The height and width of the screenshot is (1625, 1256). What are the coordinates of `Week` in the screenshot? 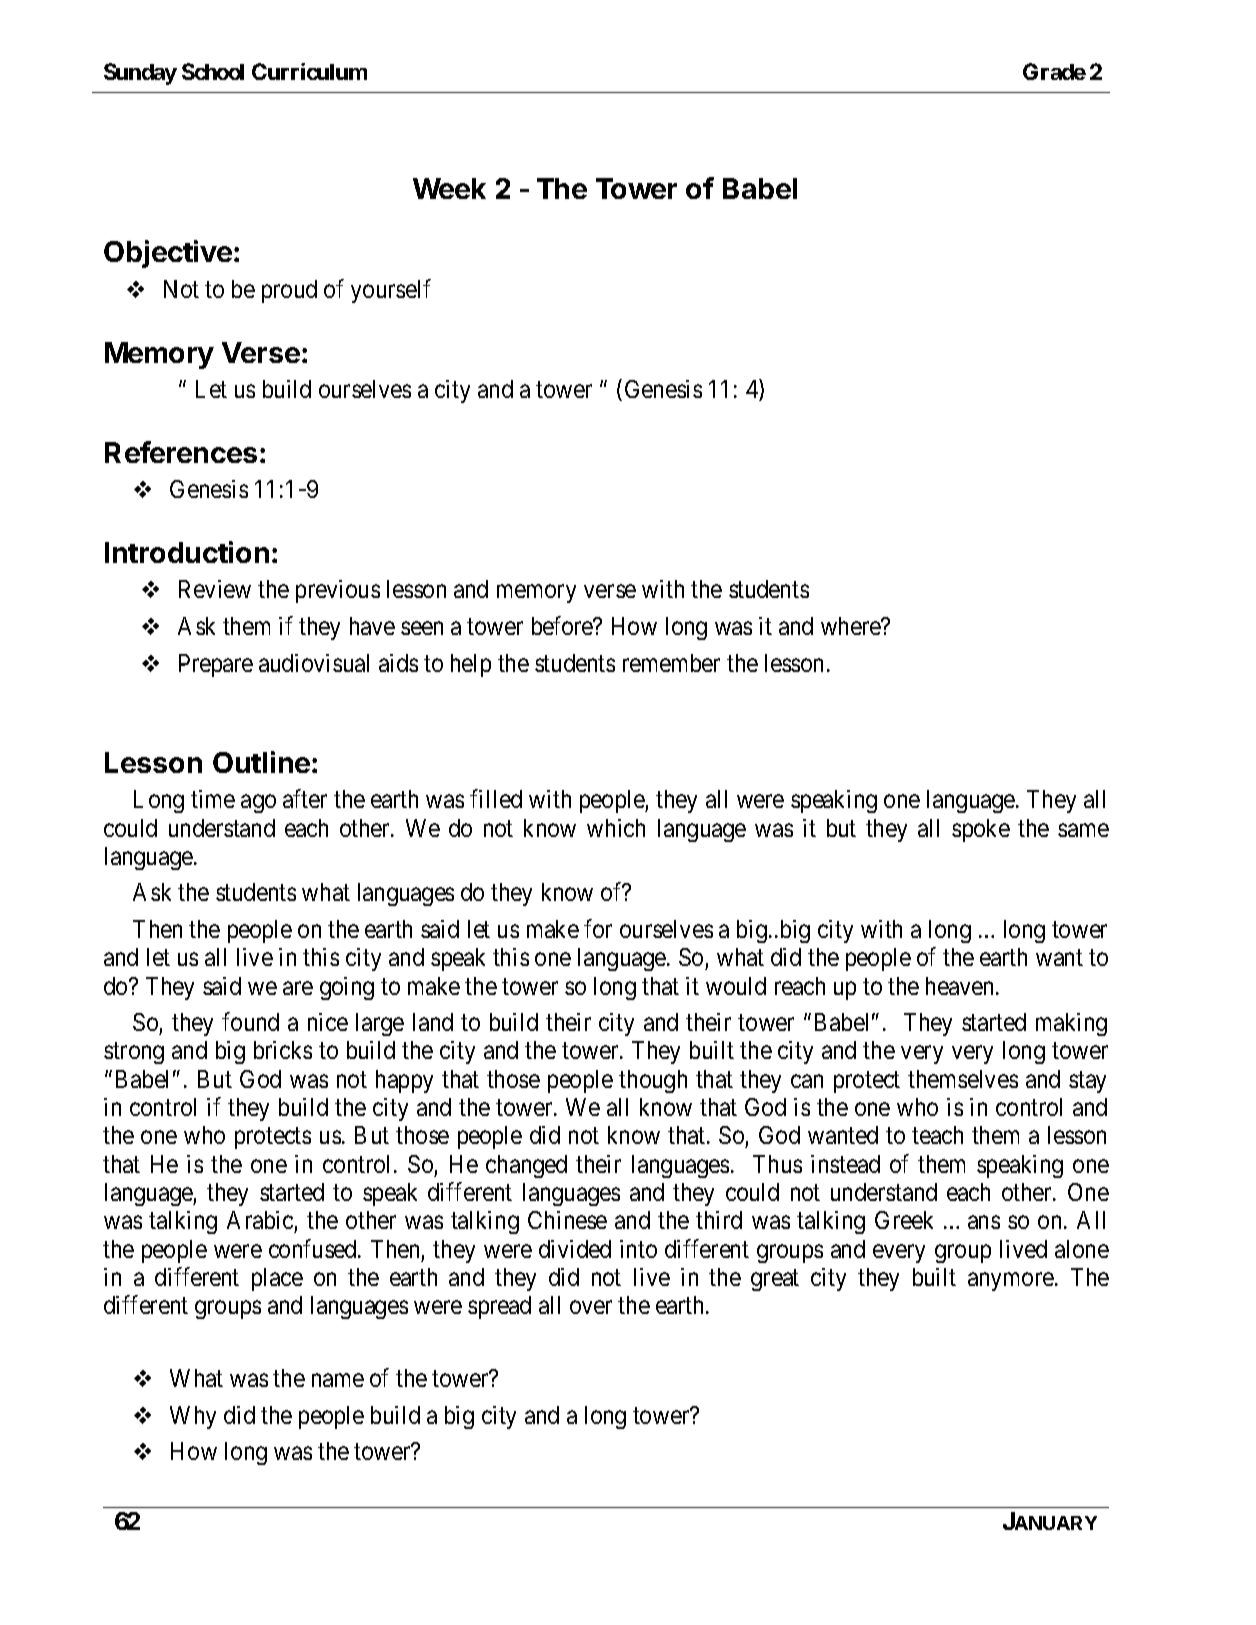 It's located at (449, 188).
